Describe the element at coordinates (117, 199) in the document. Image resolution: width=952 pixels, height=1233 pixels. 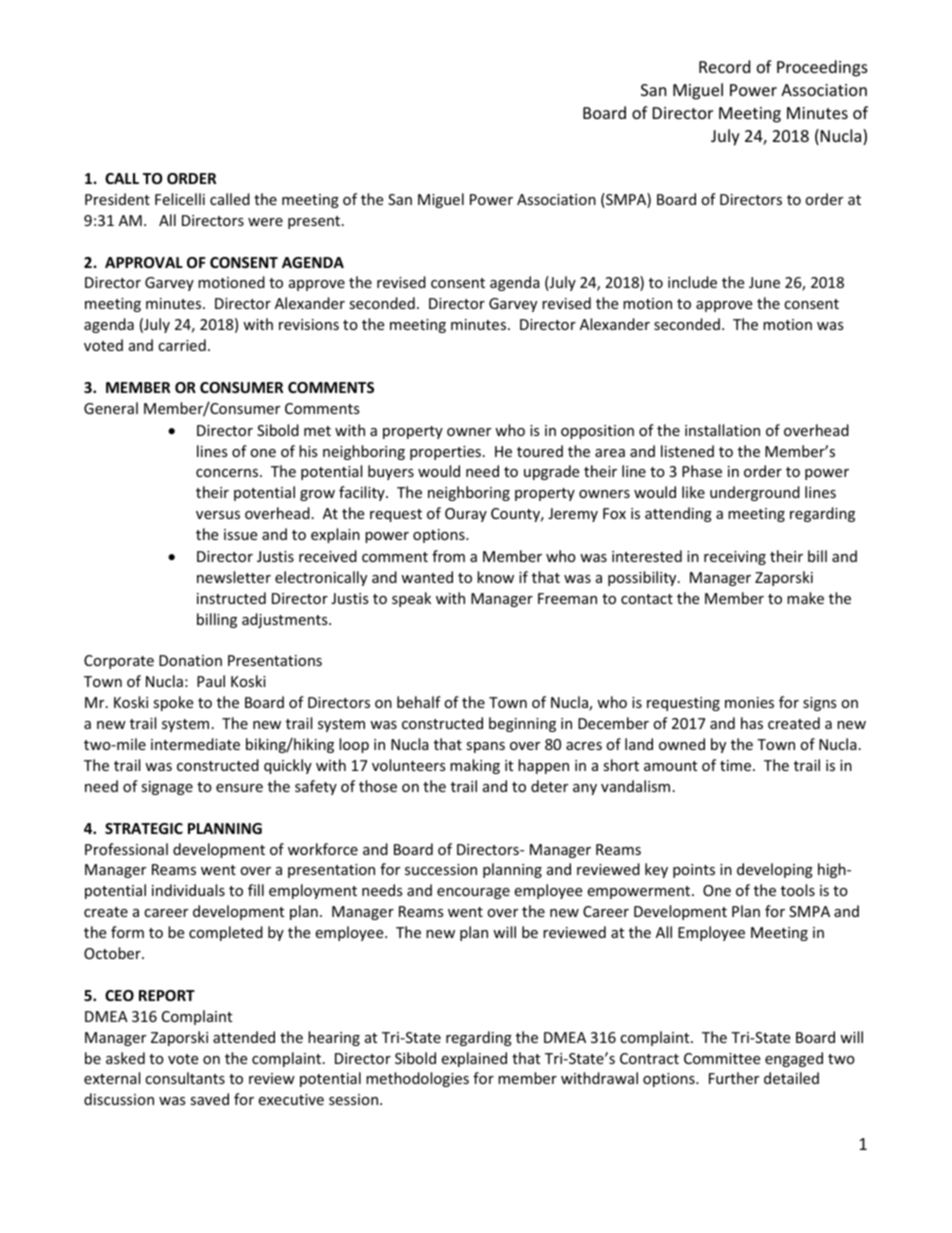
I see `President` at that location.
